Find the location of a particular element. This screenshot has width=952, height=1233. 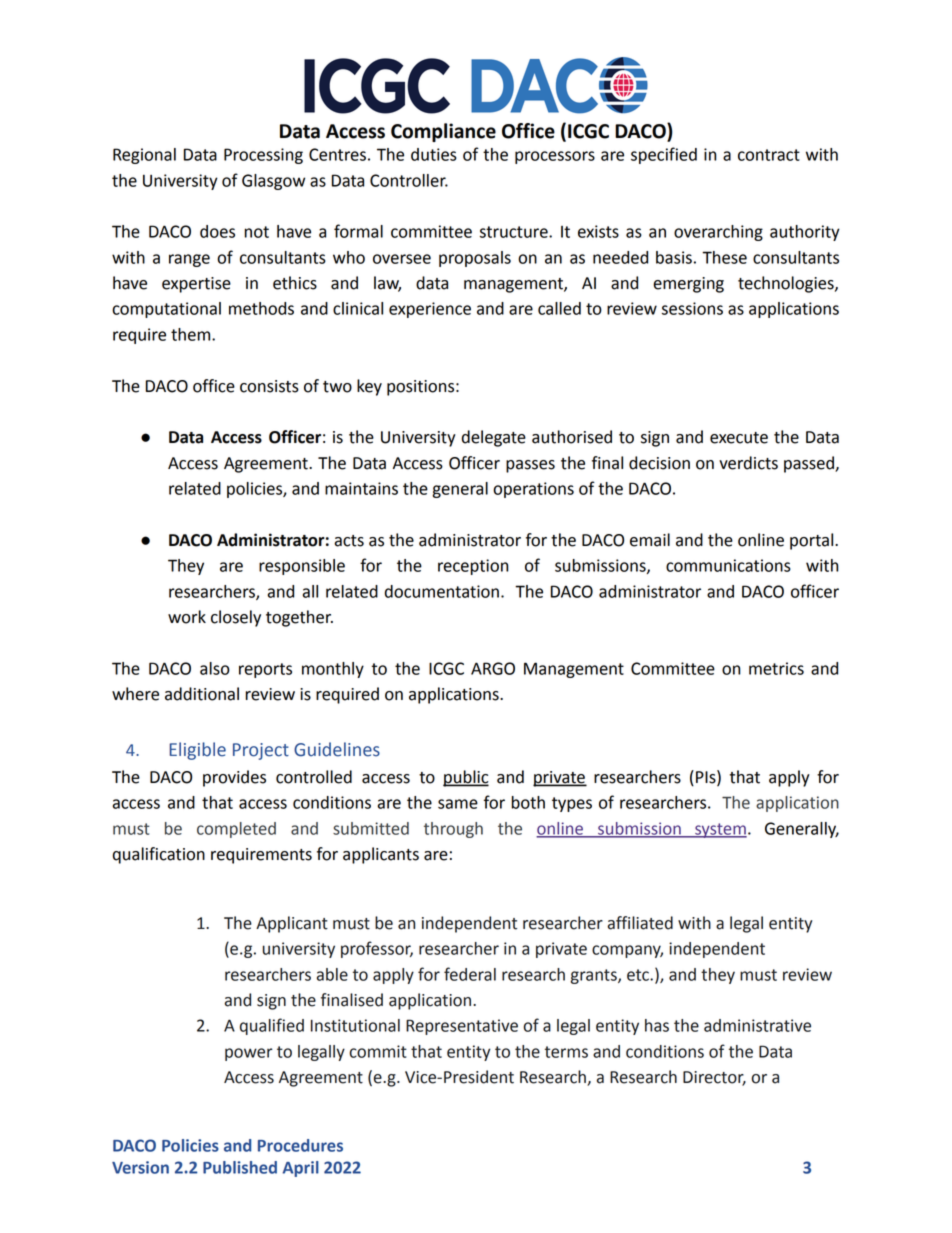

terms is located at coordinates (566, 1052).
